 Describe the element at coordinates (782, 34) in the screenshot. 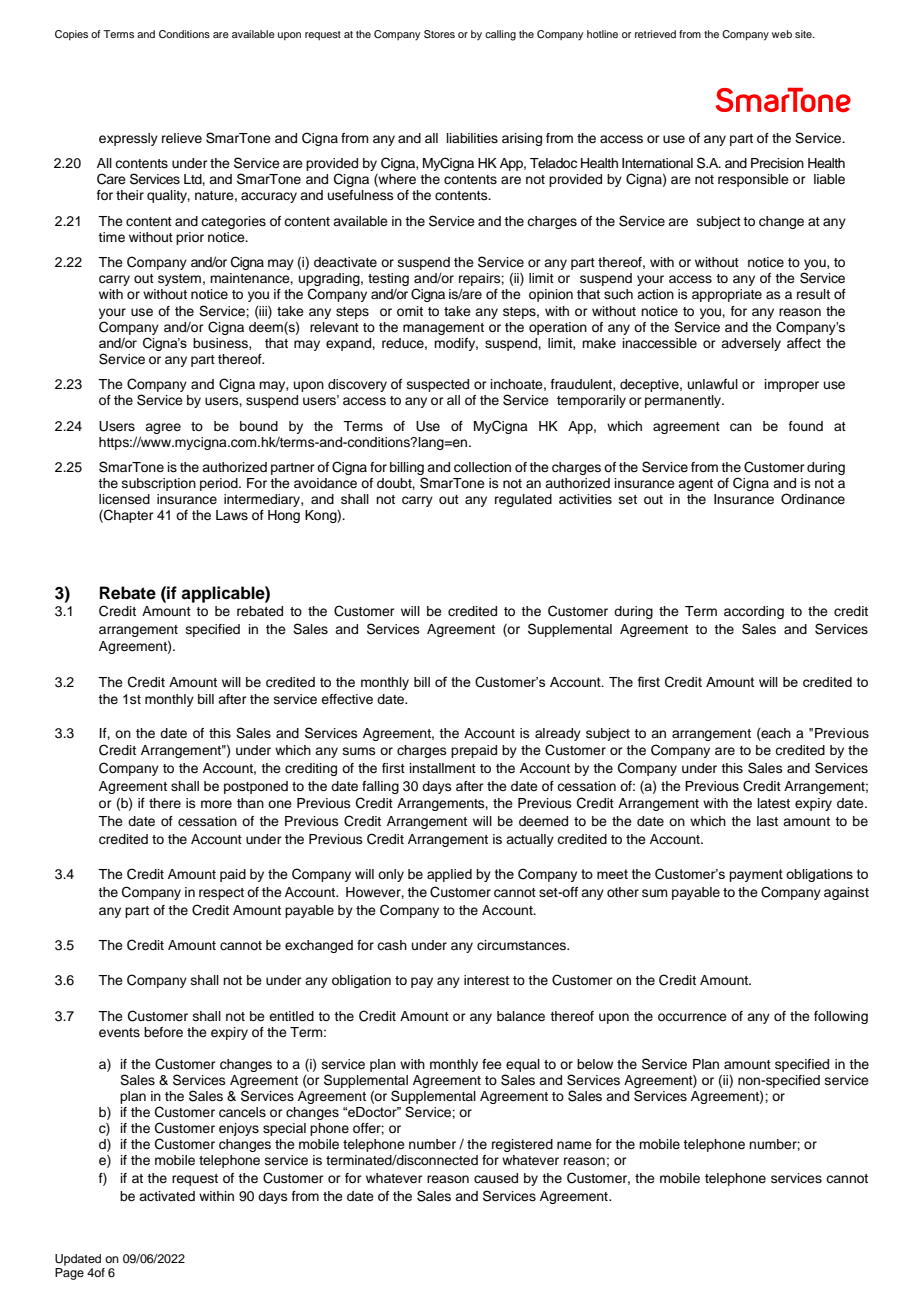

I see `web` at that location.
